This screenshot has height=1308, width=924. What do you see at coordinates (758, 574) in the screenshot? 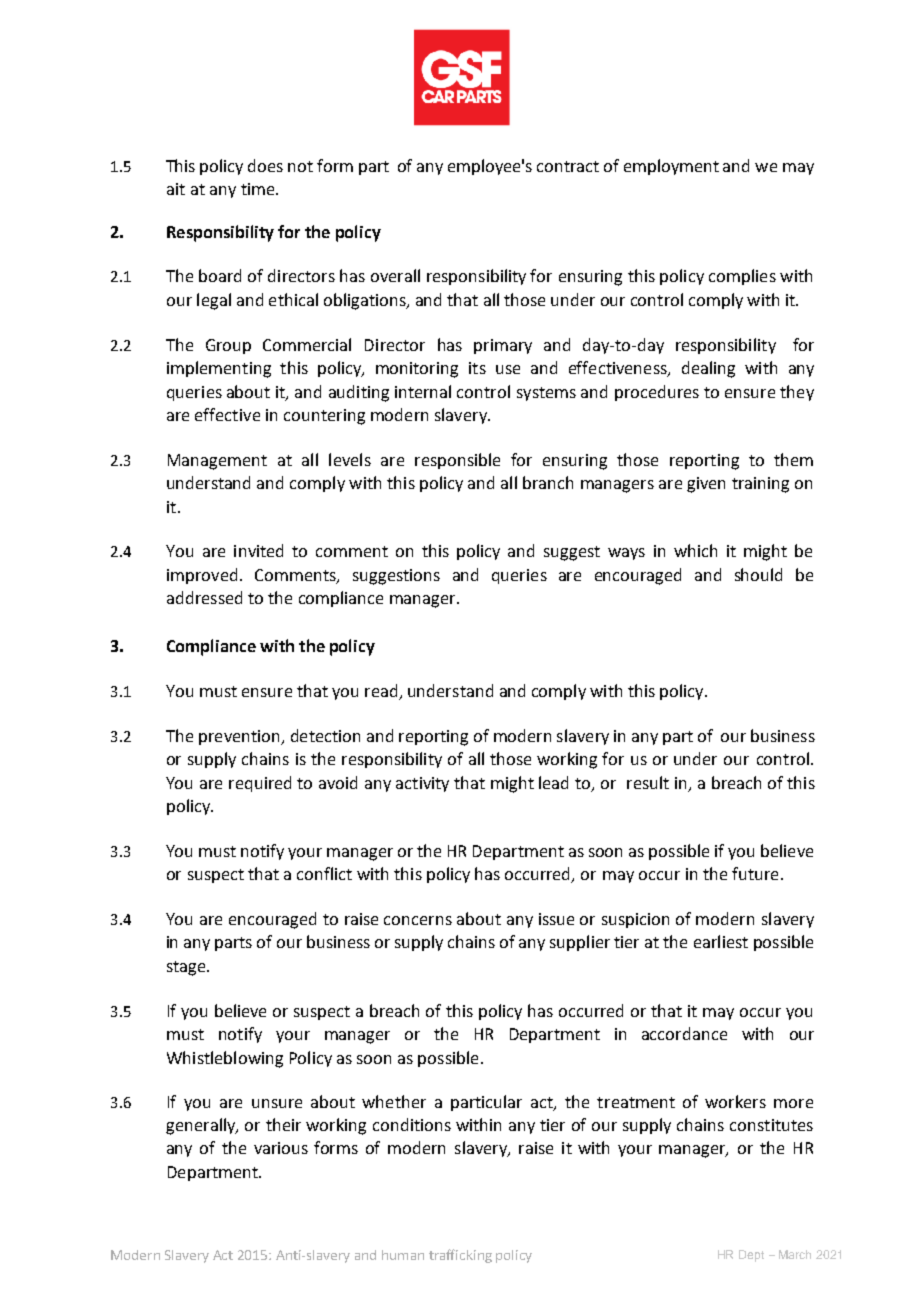
I see `should` at bounding box center [758, 574].
